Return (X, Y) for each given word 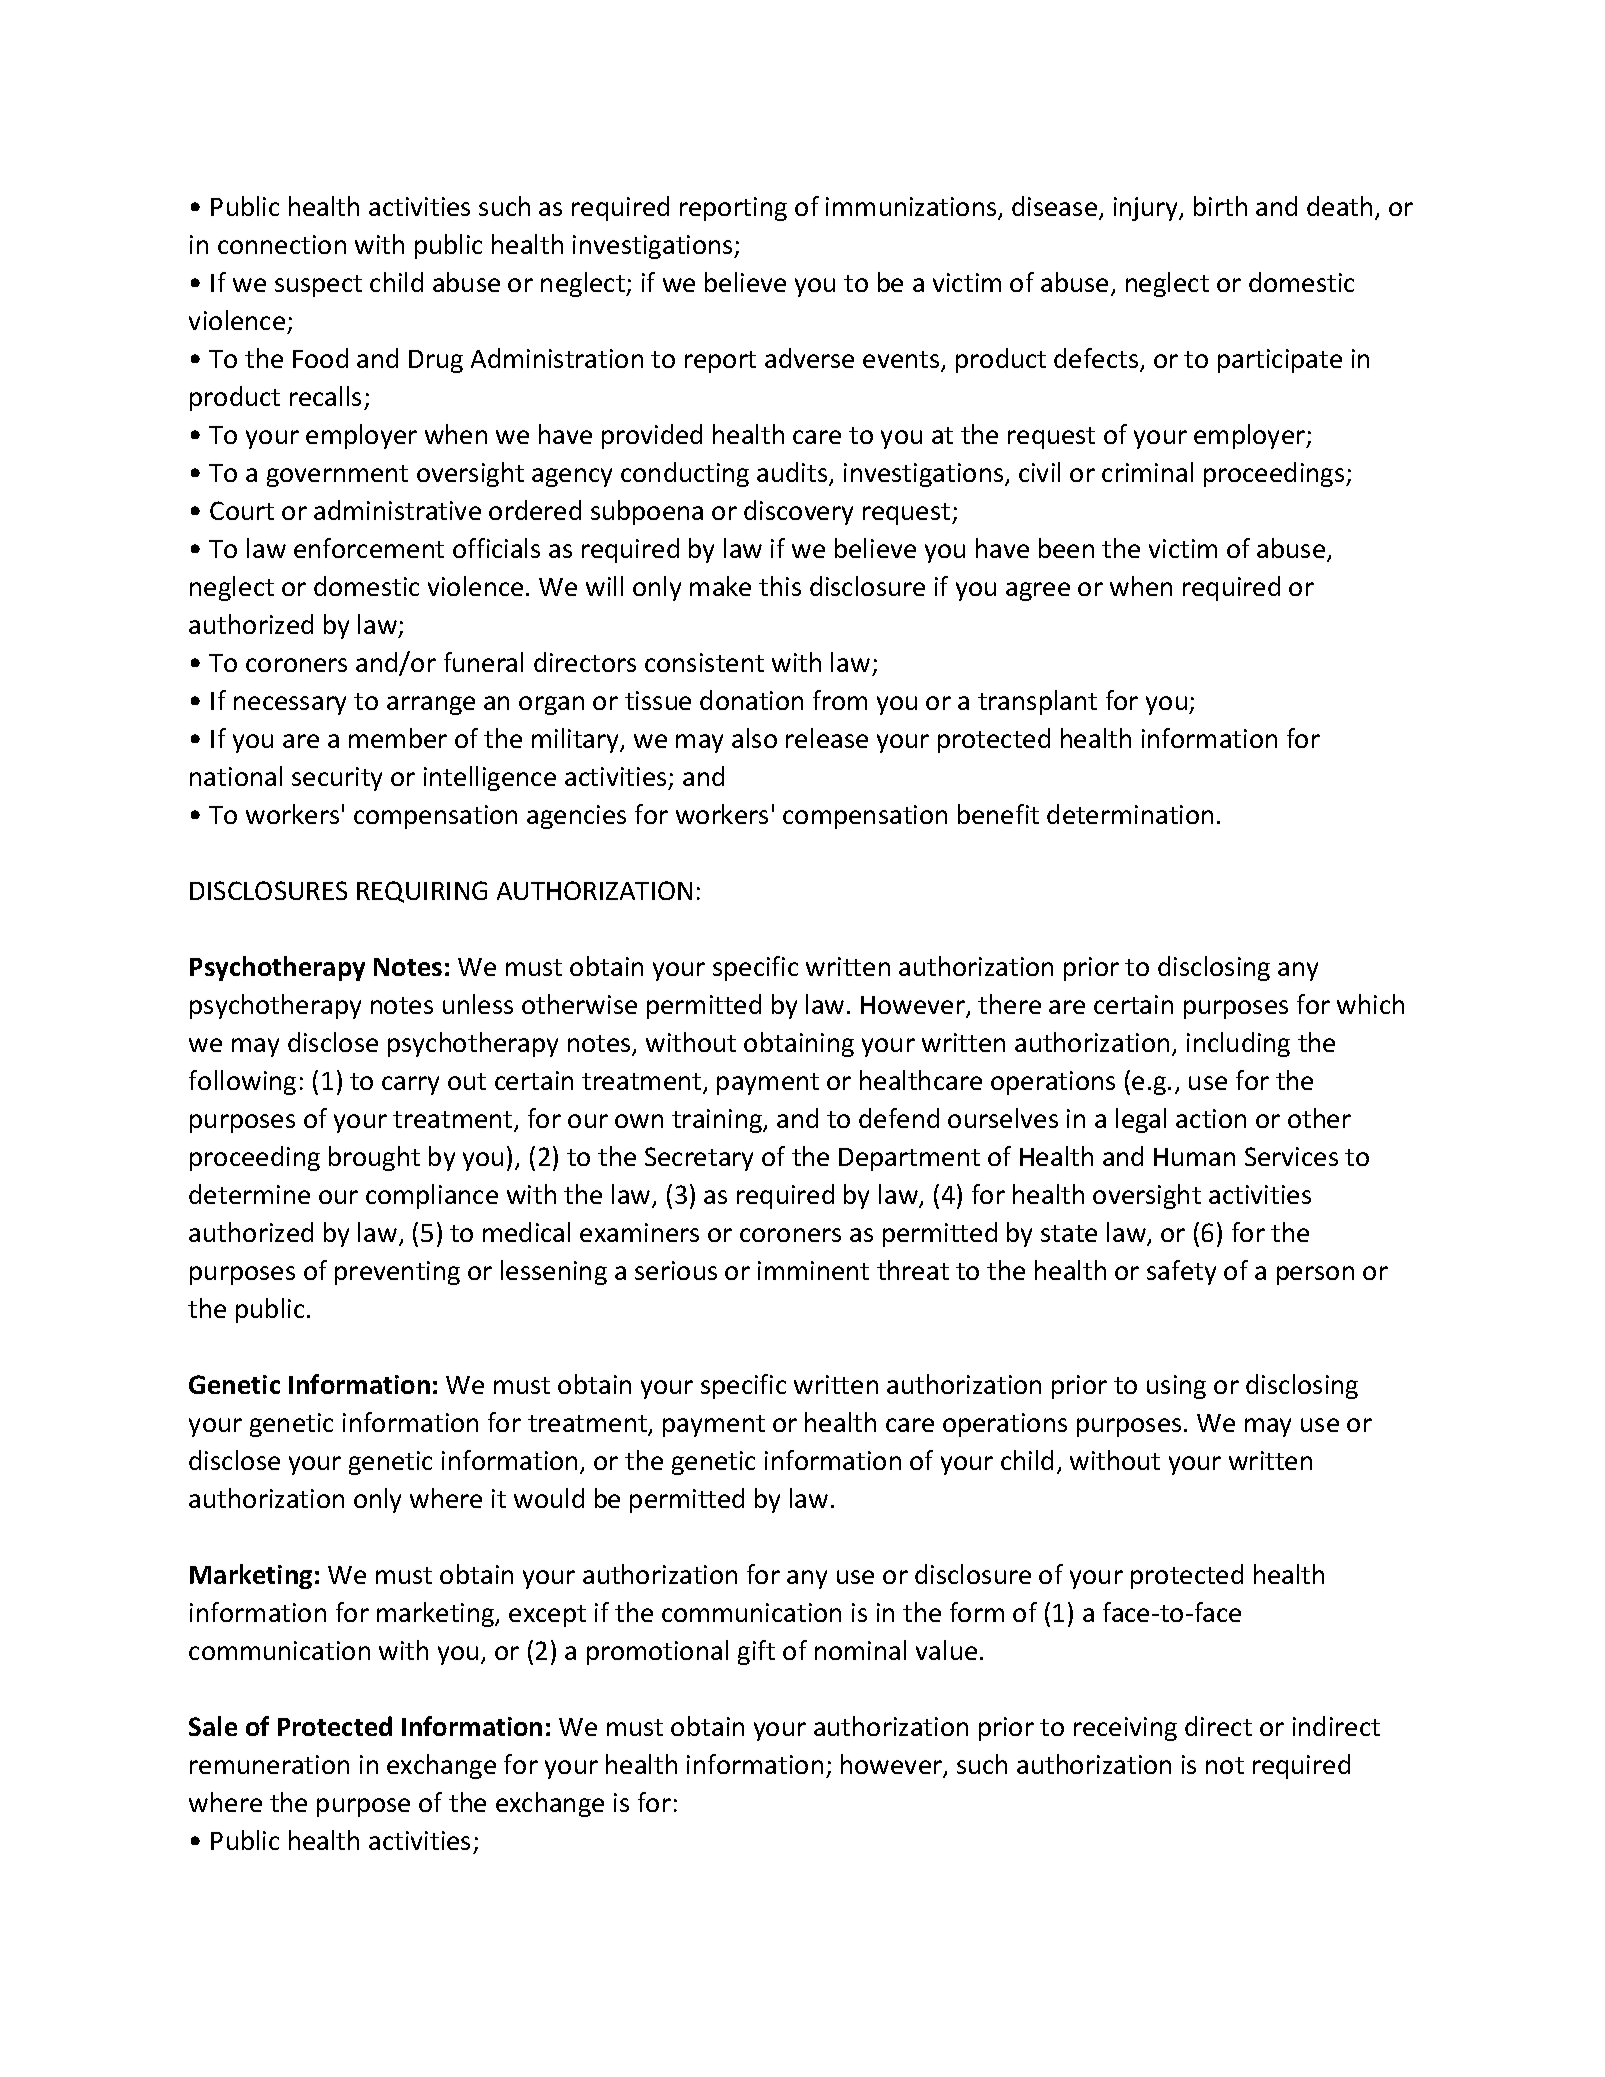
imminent (813, 1270)
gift (756, 1652)
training (718, 1121)
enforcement (369, 548)
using (1176, 1387)
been (1066, 548)
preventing (397, 1273)
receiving (1125, 1729)
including (1238, 1044)
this (780, 586)
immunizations (912, 208)
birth (1220, 206)
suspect (318, 286)
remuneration (269, 1764)
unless (478, 1004)
